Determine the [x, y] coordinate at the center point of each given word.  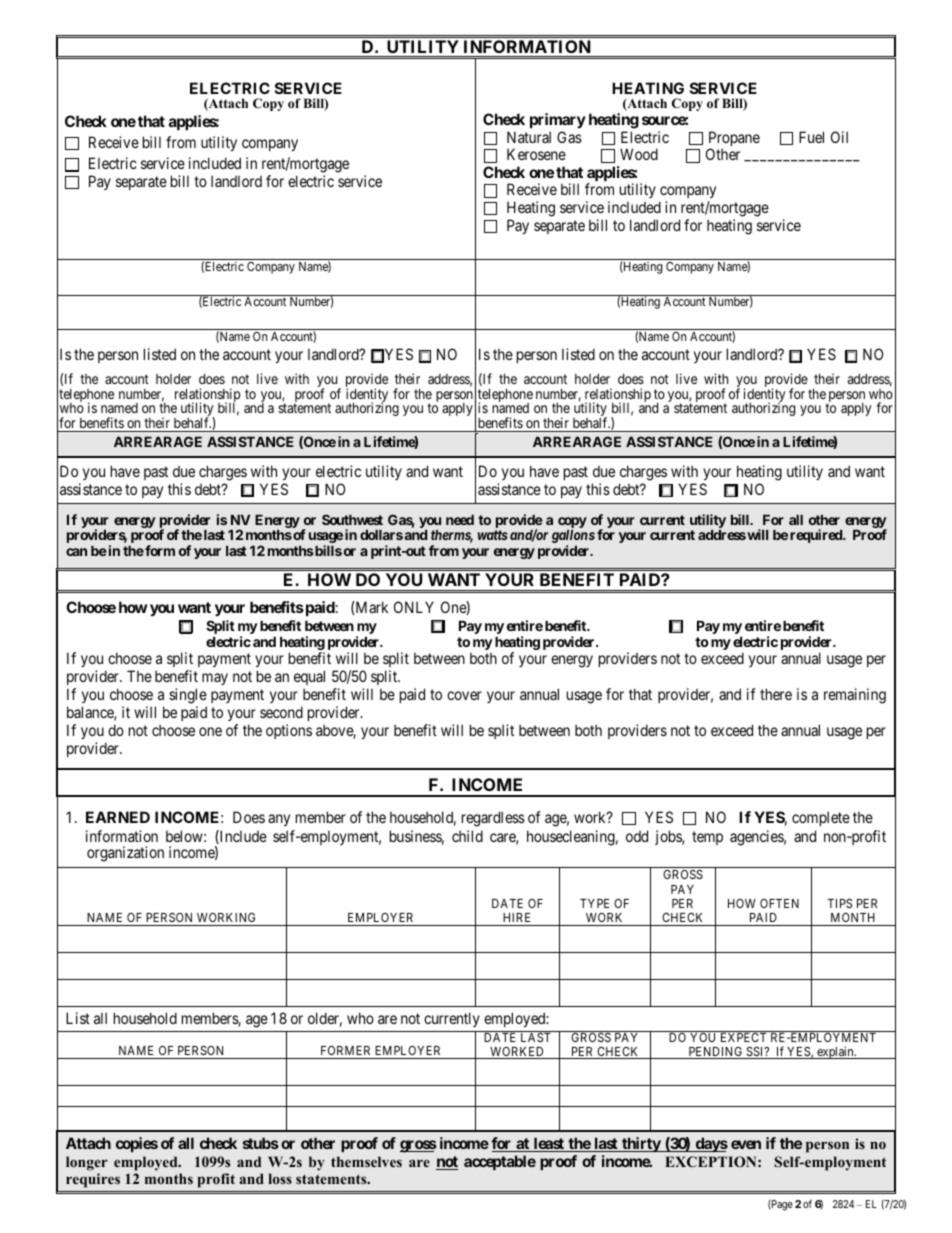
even [746, 1144]
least [548, 1144]
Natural [529, 137]
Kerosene [536, 154]
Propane [734, 140]
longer [87, 1163]
